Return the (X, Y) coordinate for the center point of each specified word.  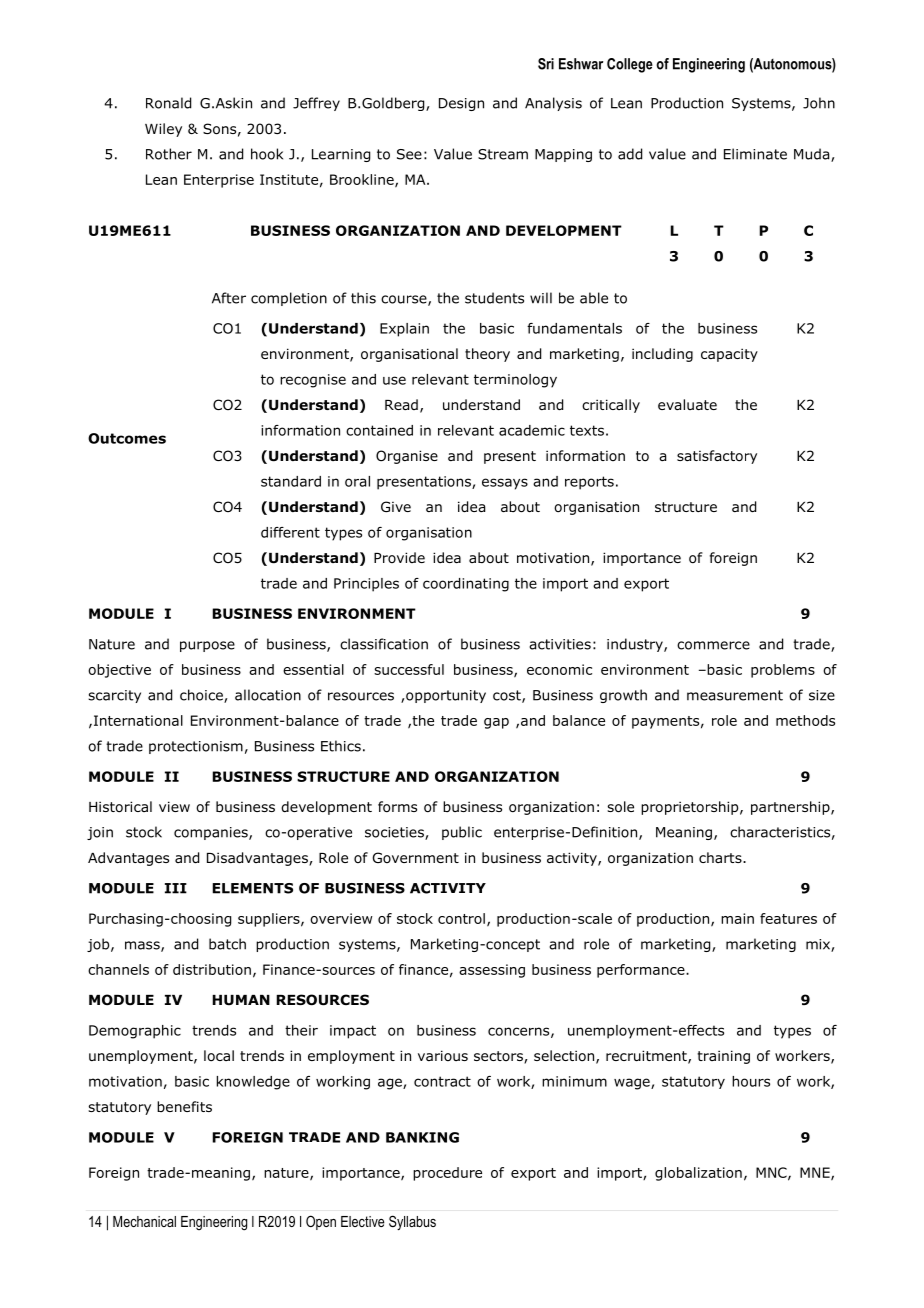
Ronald (168, 103)
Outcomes (127, 438)
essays (505, 484)
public (462, 833)
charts (721, 857)
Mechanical (144, 1221)
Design (461, 104)
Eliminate (755, 154)
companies (212, 833)
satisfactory (717, 457)
